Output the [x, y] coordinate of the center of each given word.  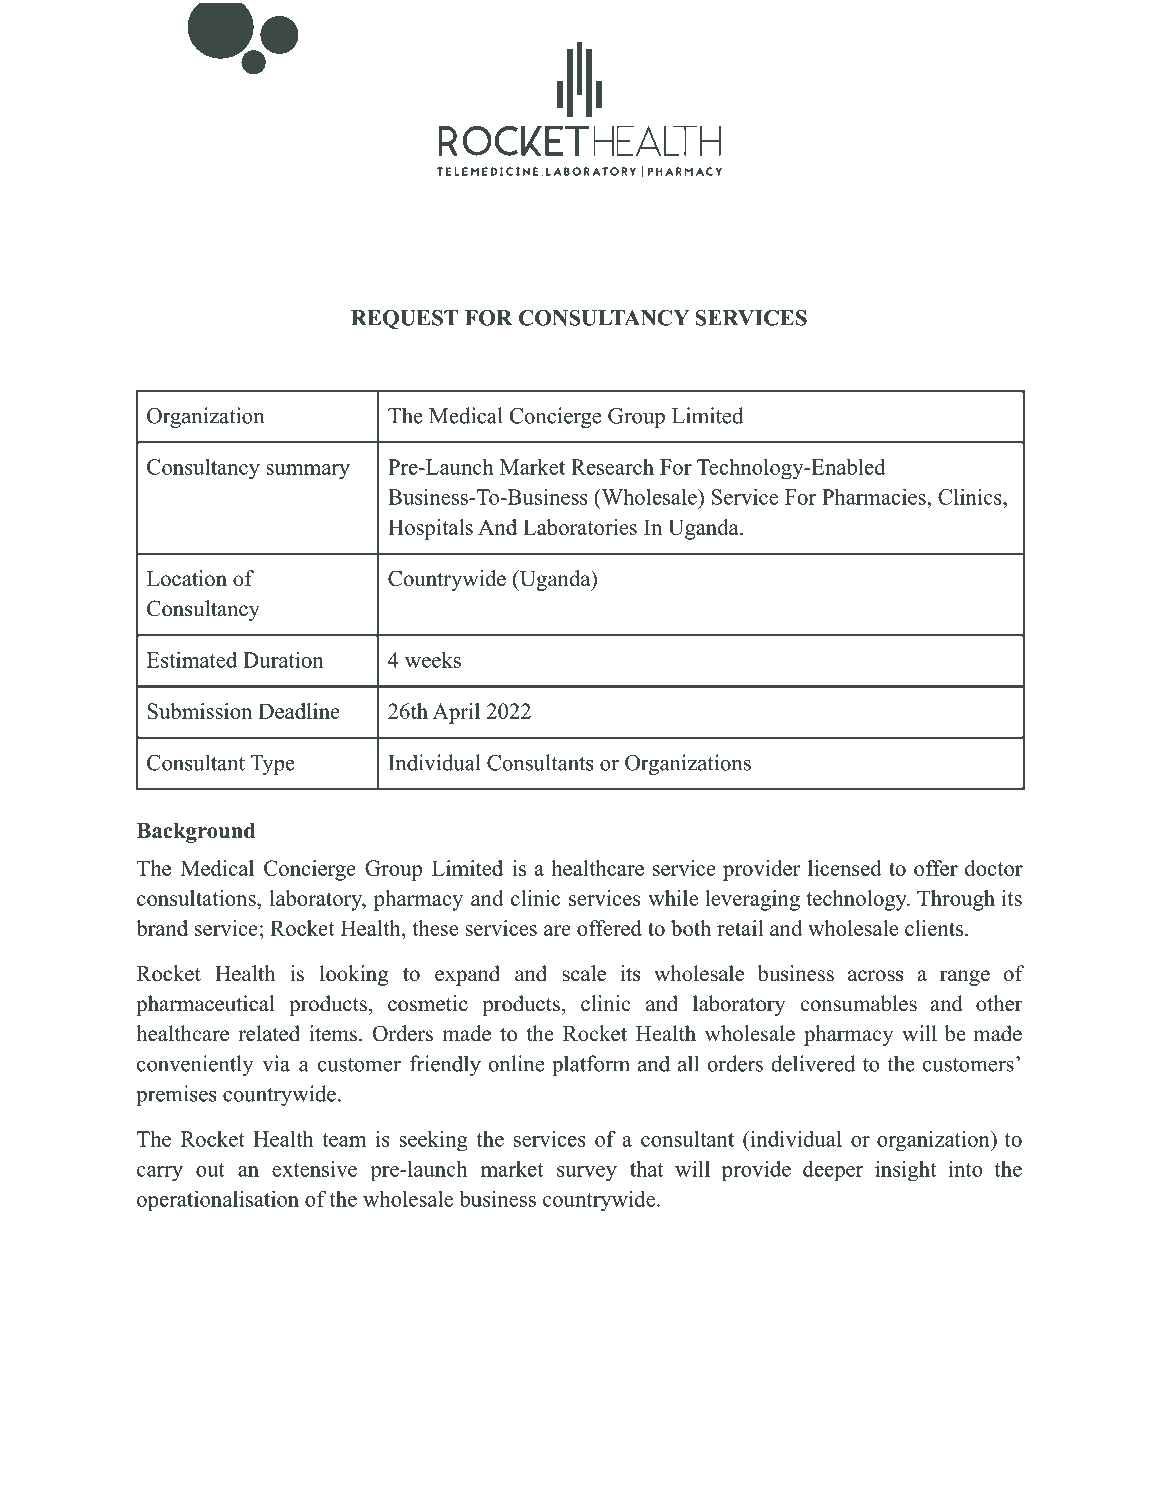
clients [934, 928]
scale [584, 973]
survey [587, 1173]
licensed [845, 868]
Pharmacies [875, 497]
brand [162, 928]
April [456, 713]
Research [612, 467]
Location [187, 578]
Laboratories [580, 527]
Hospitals [430, 529]
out [210, 1170]
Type [272, 765]
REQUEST [404, 320]
